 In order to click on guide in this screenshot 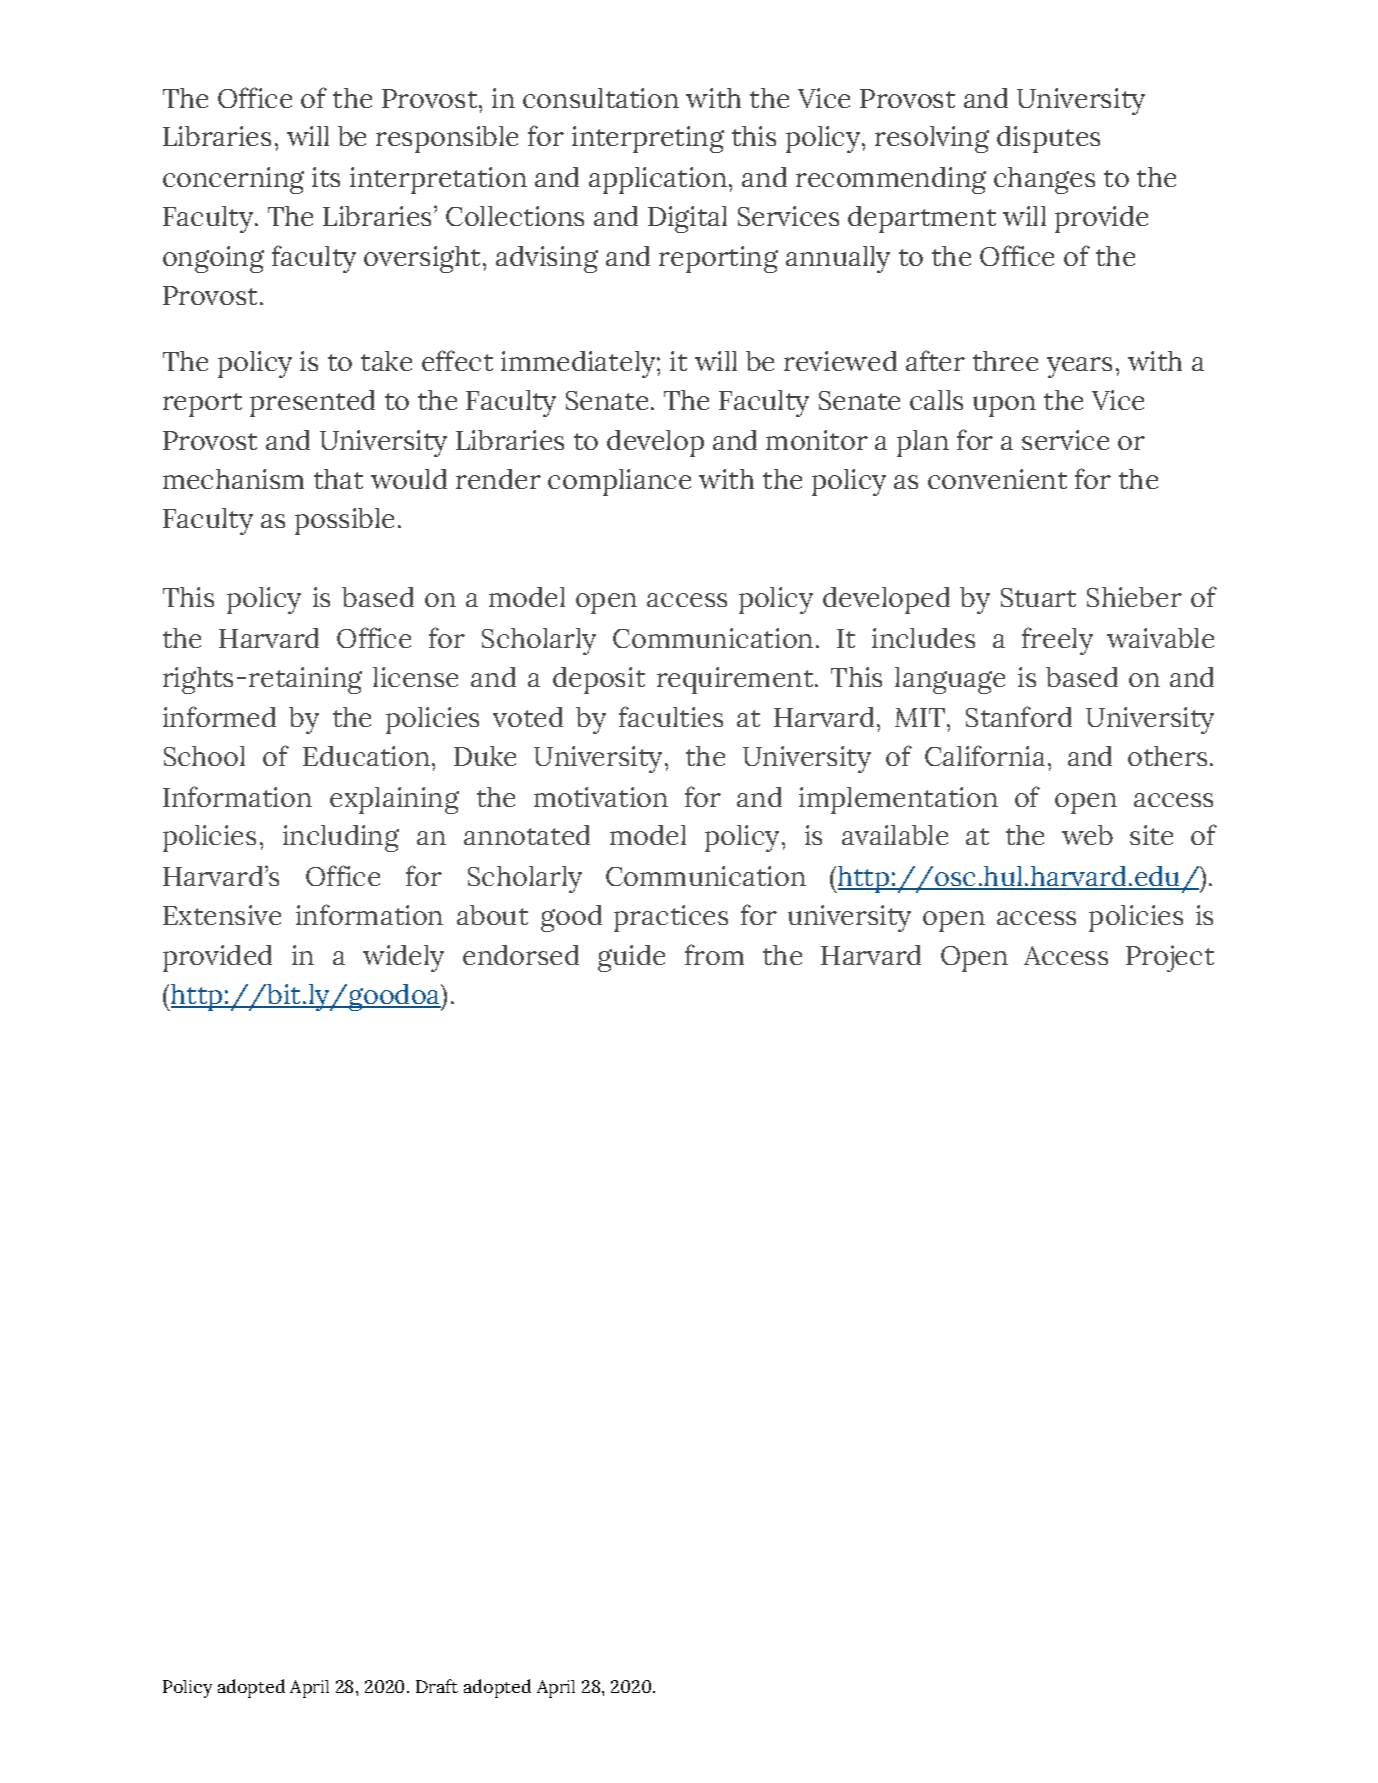, I will do `click(631, 958)`.
